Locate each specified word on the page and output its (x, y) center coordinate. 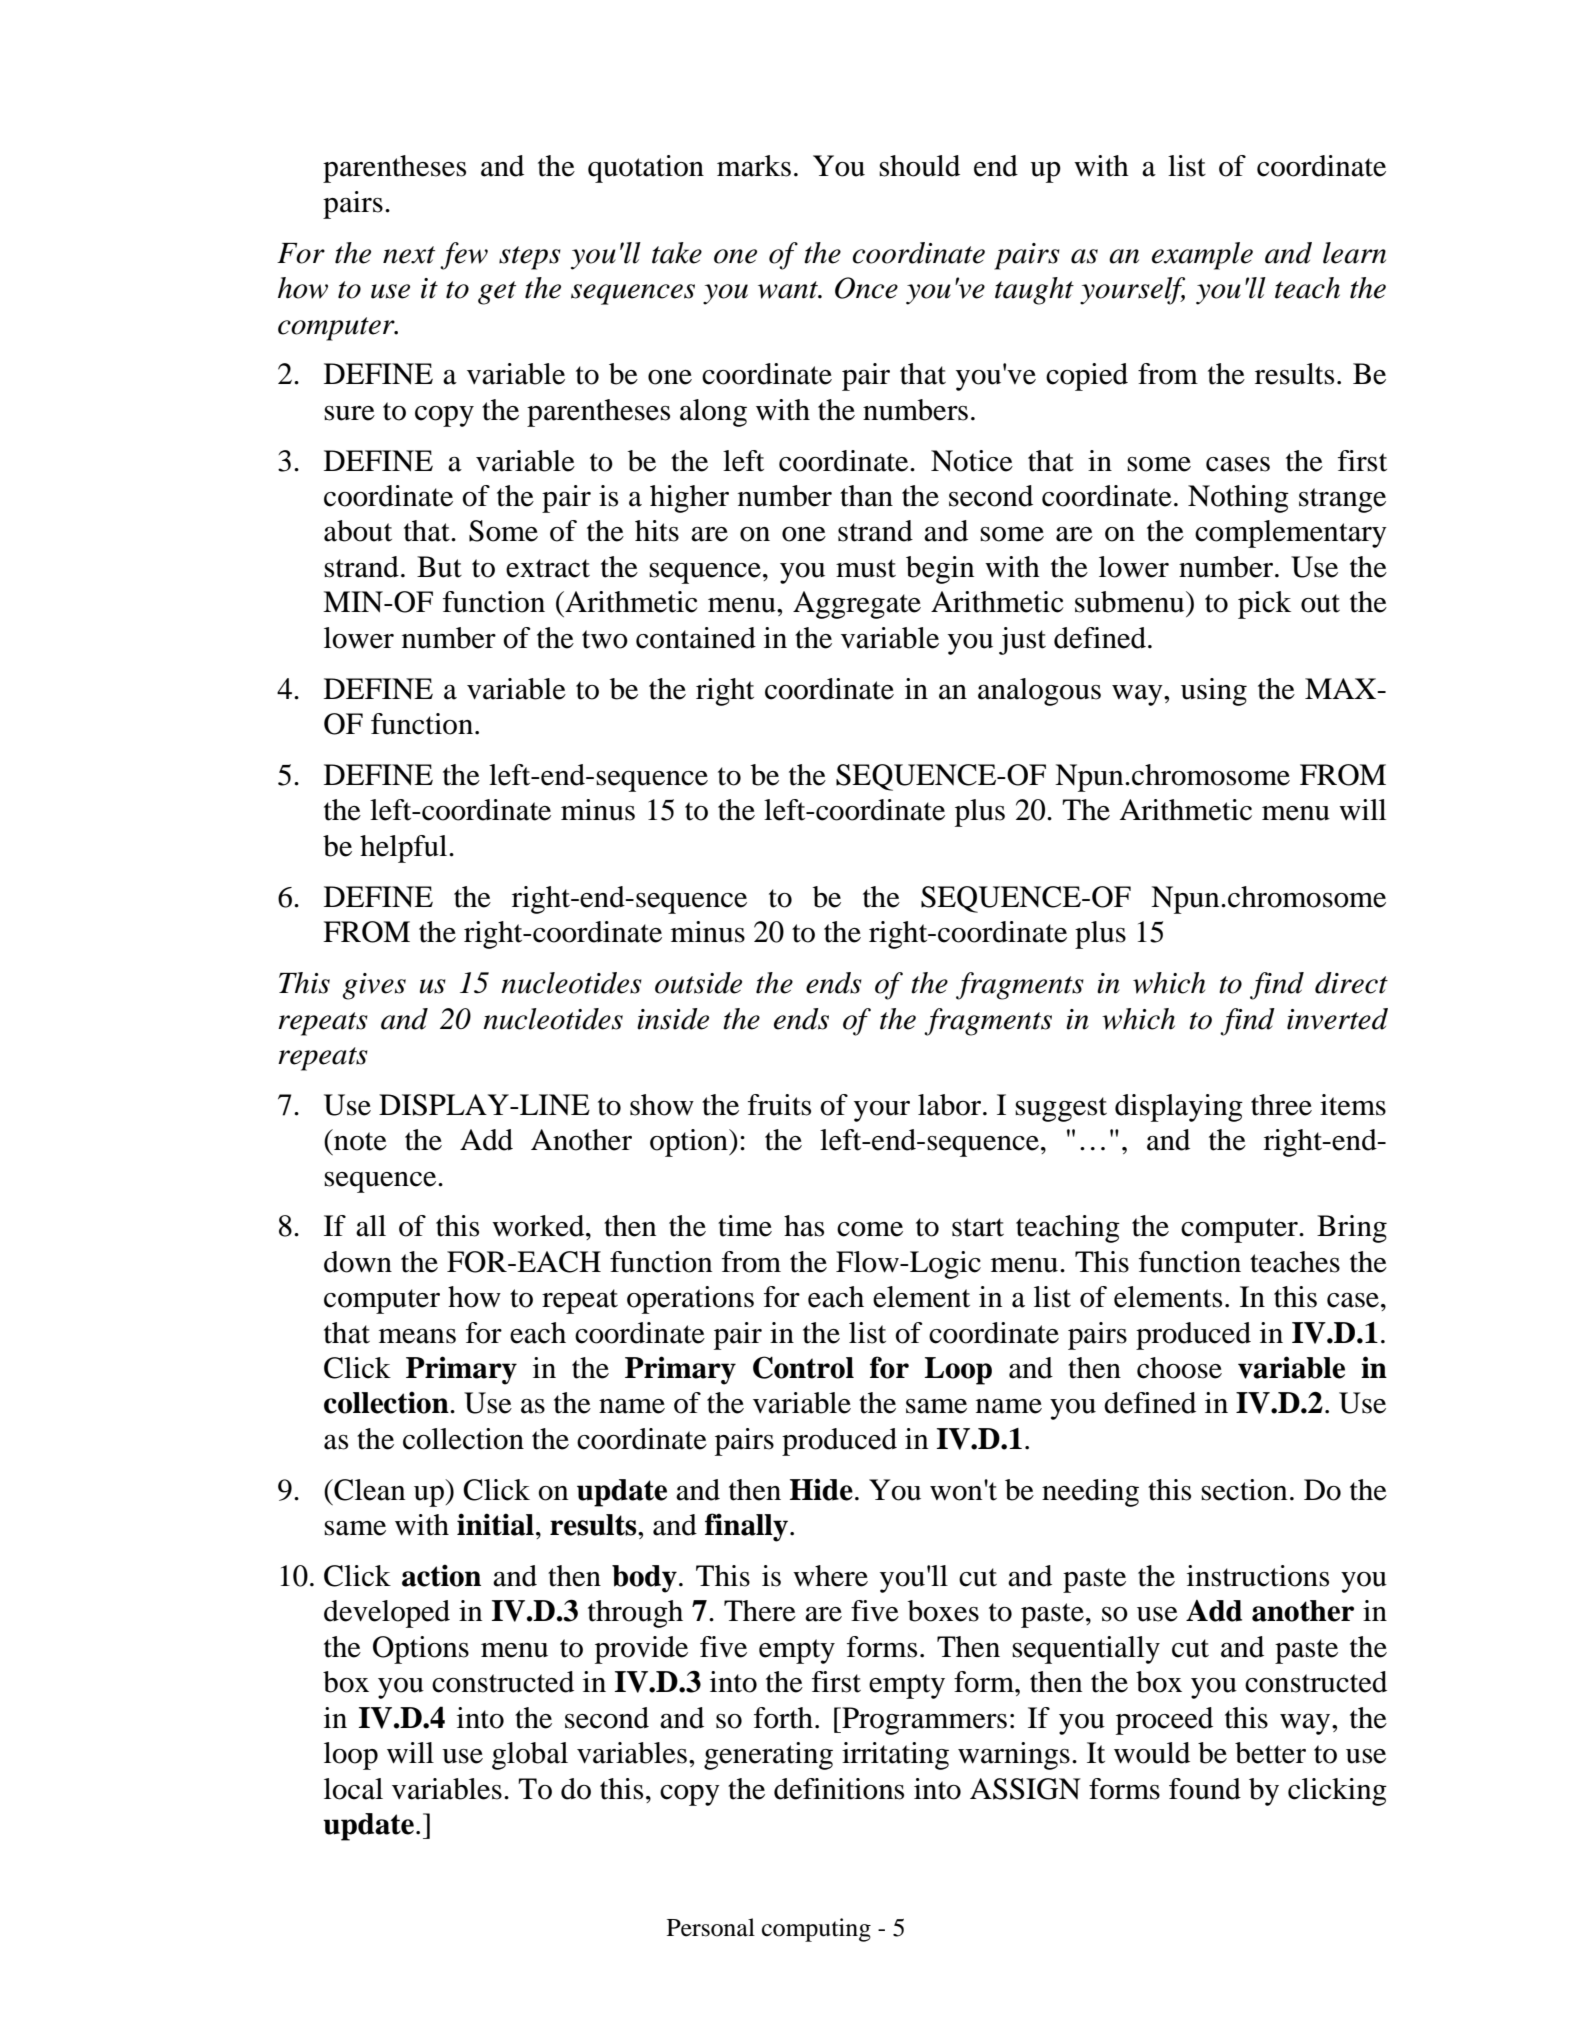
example (1202, 256)
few (464, 256)
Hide (821, 1489)
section (1244, 1490)
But (439, 567)
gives (374, 986)
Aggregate (857, 605)
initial (495, 1524)
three (1281, 1105)
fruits (779, 1105)
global (530, 1756)
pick (1264, 605)
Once (866, 288)
